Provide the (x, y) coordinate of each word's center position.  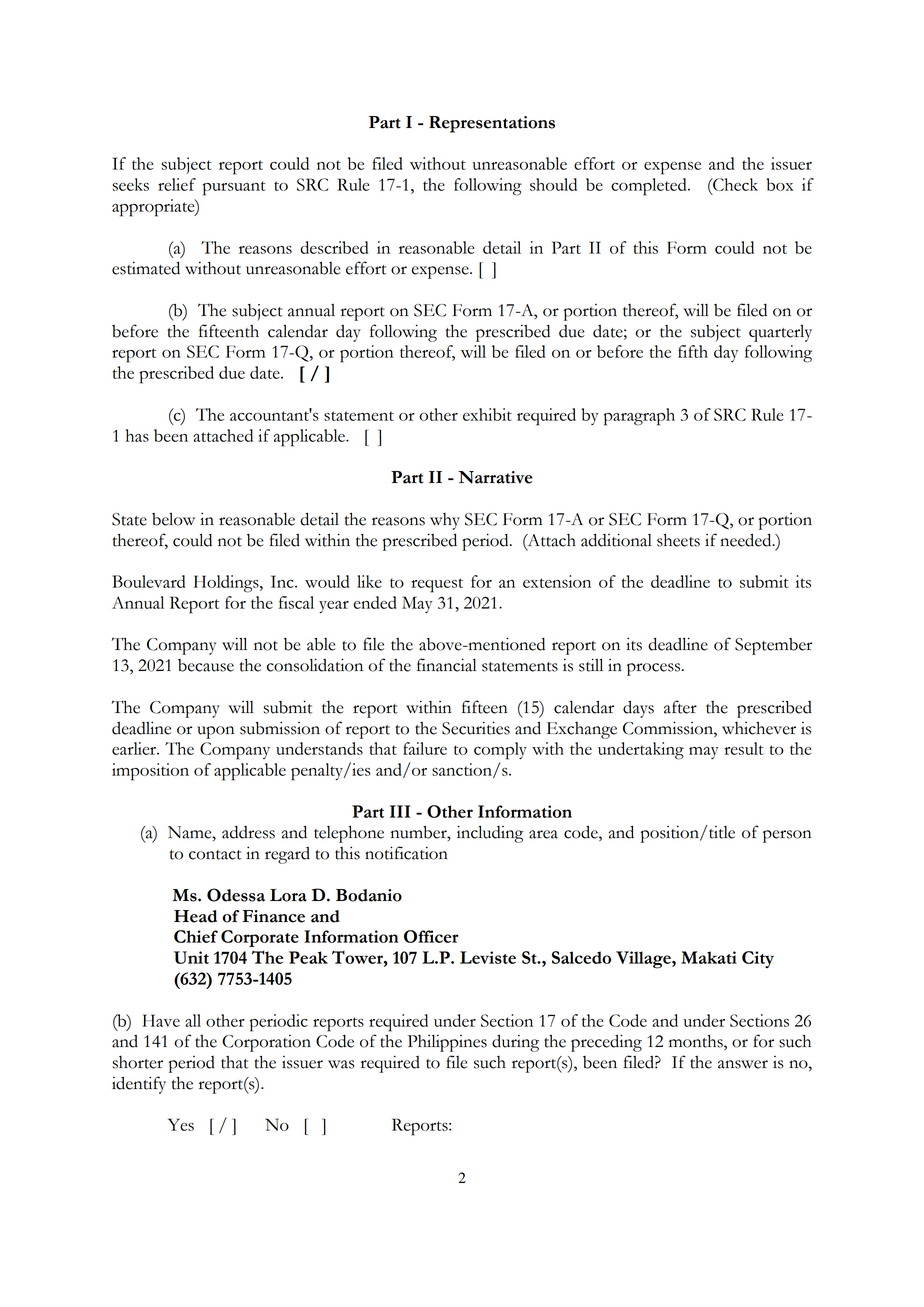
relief (177, 184)
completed (650, 187)
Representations (492, 124)
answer (743, 1064)
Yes (181, 1124)
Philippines (447, 1043)
